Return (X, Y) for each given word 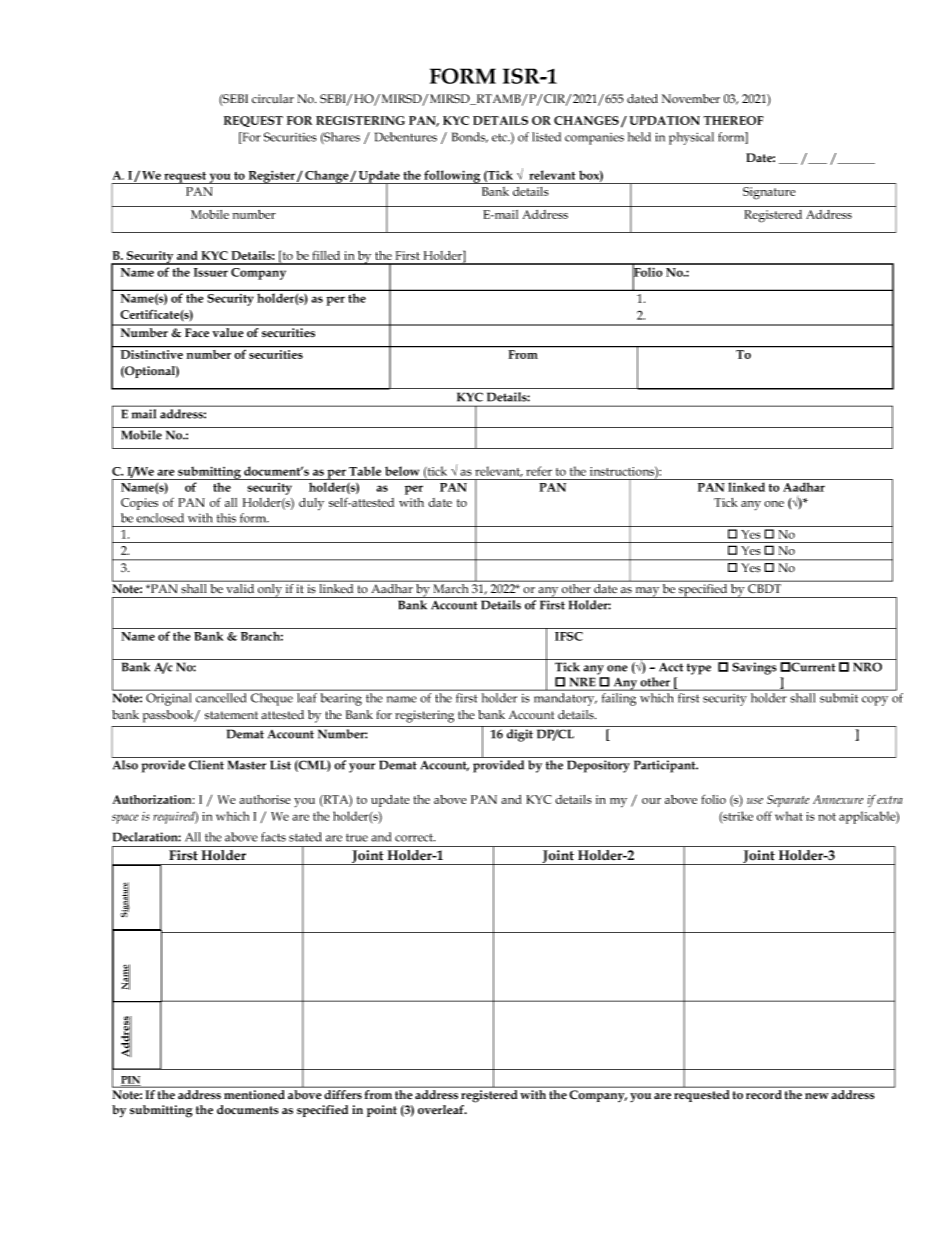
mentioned (254, 1094)
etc (500, 137)
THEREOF (733, 120)
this (226, 518)
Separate (788, 801)
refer (539, 471)
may (647, 592)
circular (273, 99)
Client (206, 765)
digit (520, 735)
